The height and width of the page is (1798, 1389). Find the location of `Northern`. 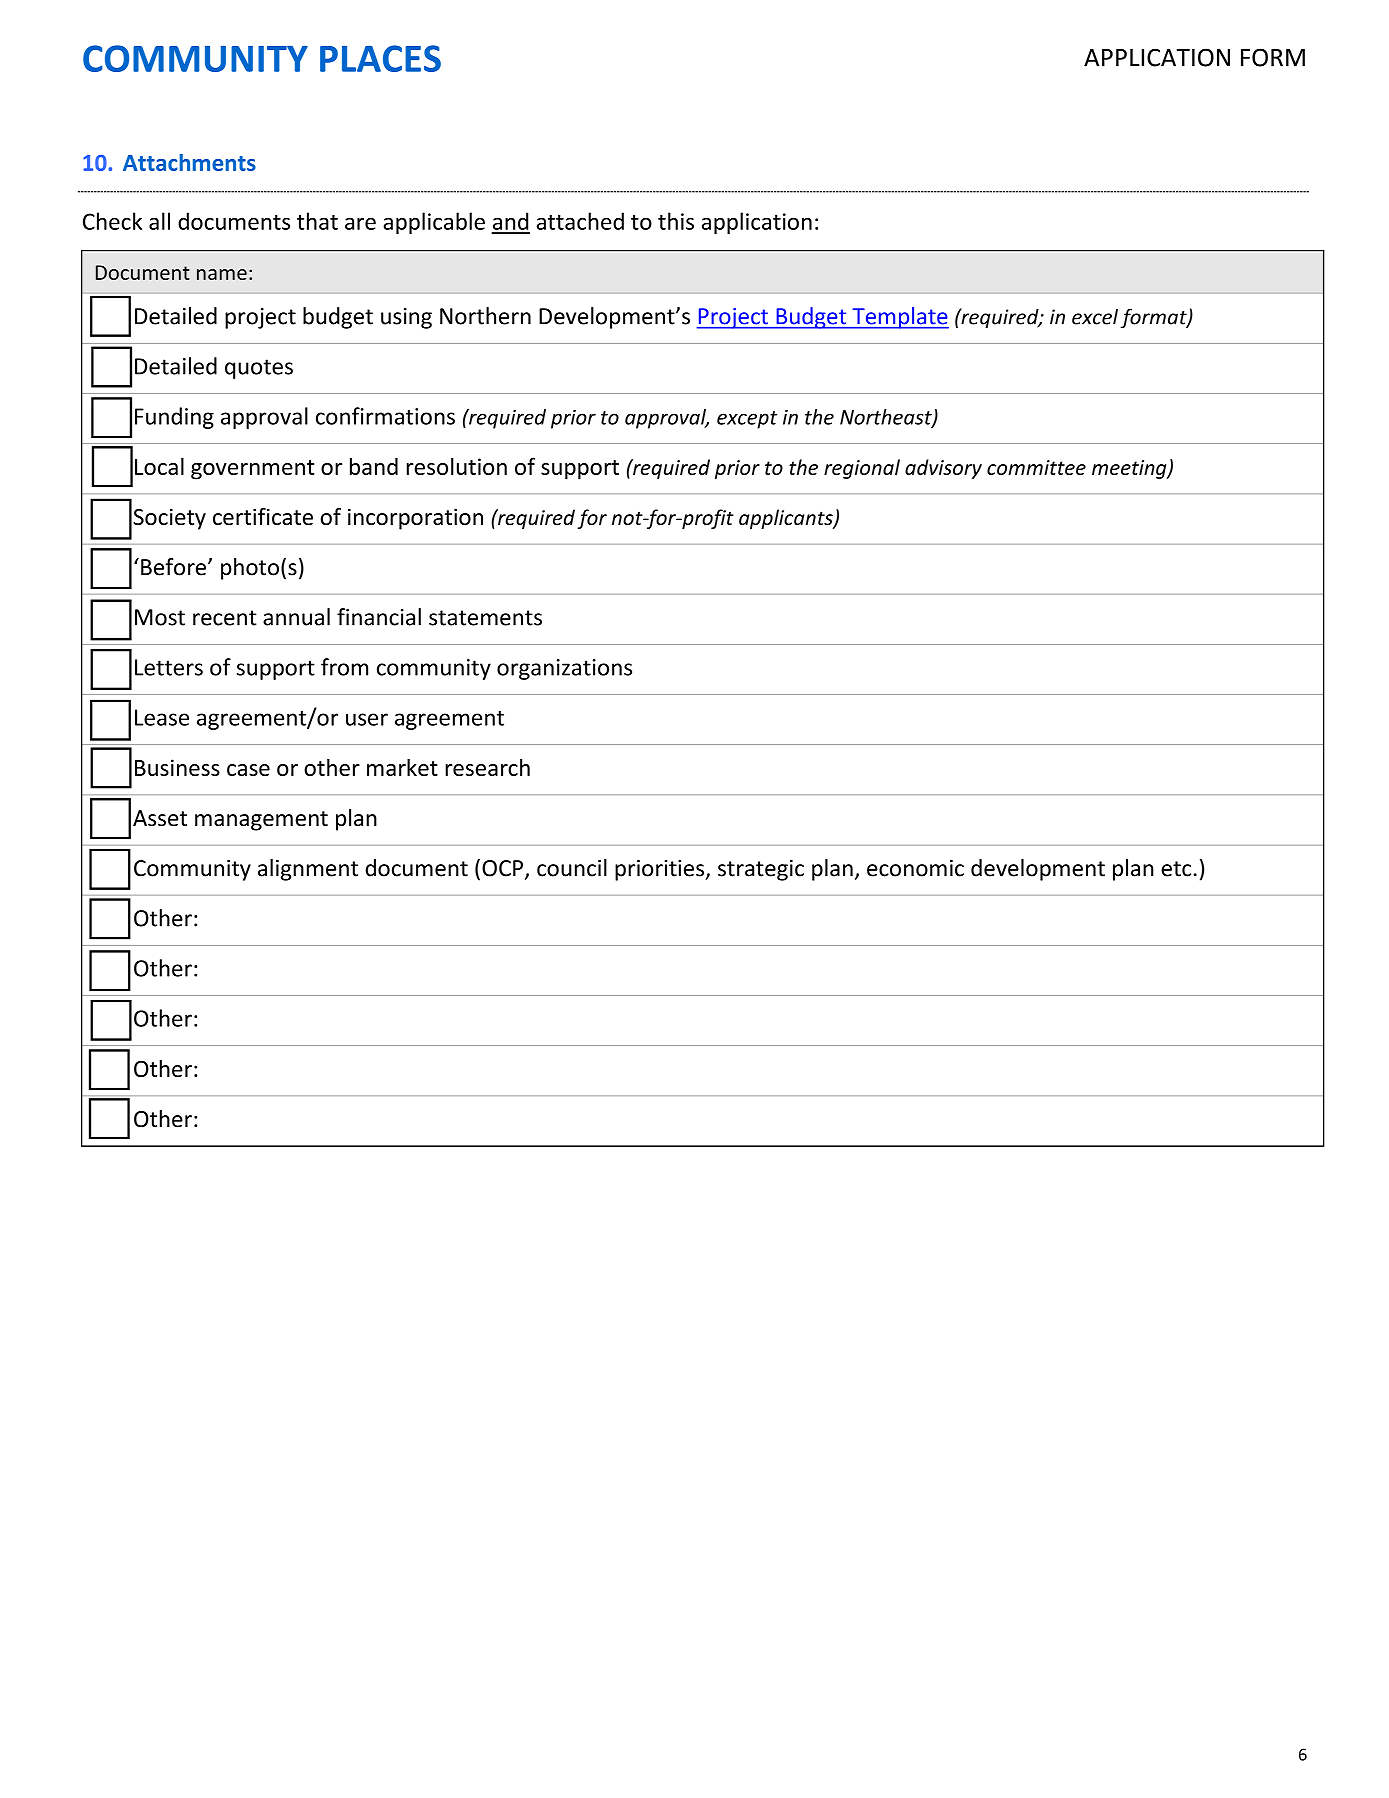

Northern is located at coordinates (485, 316).
